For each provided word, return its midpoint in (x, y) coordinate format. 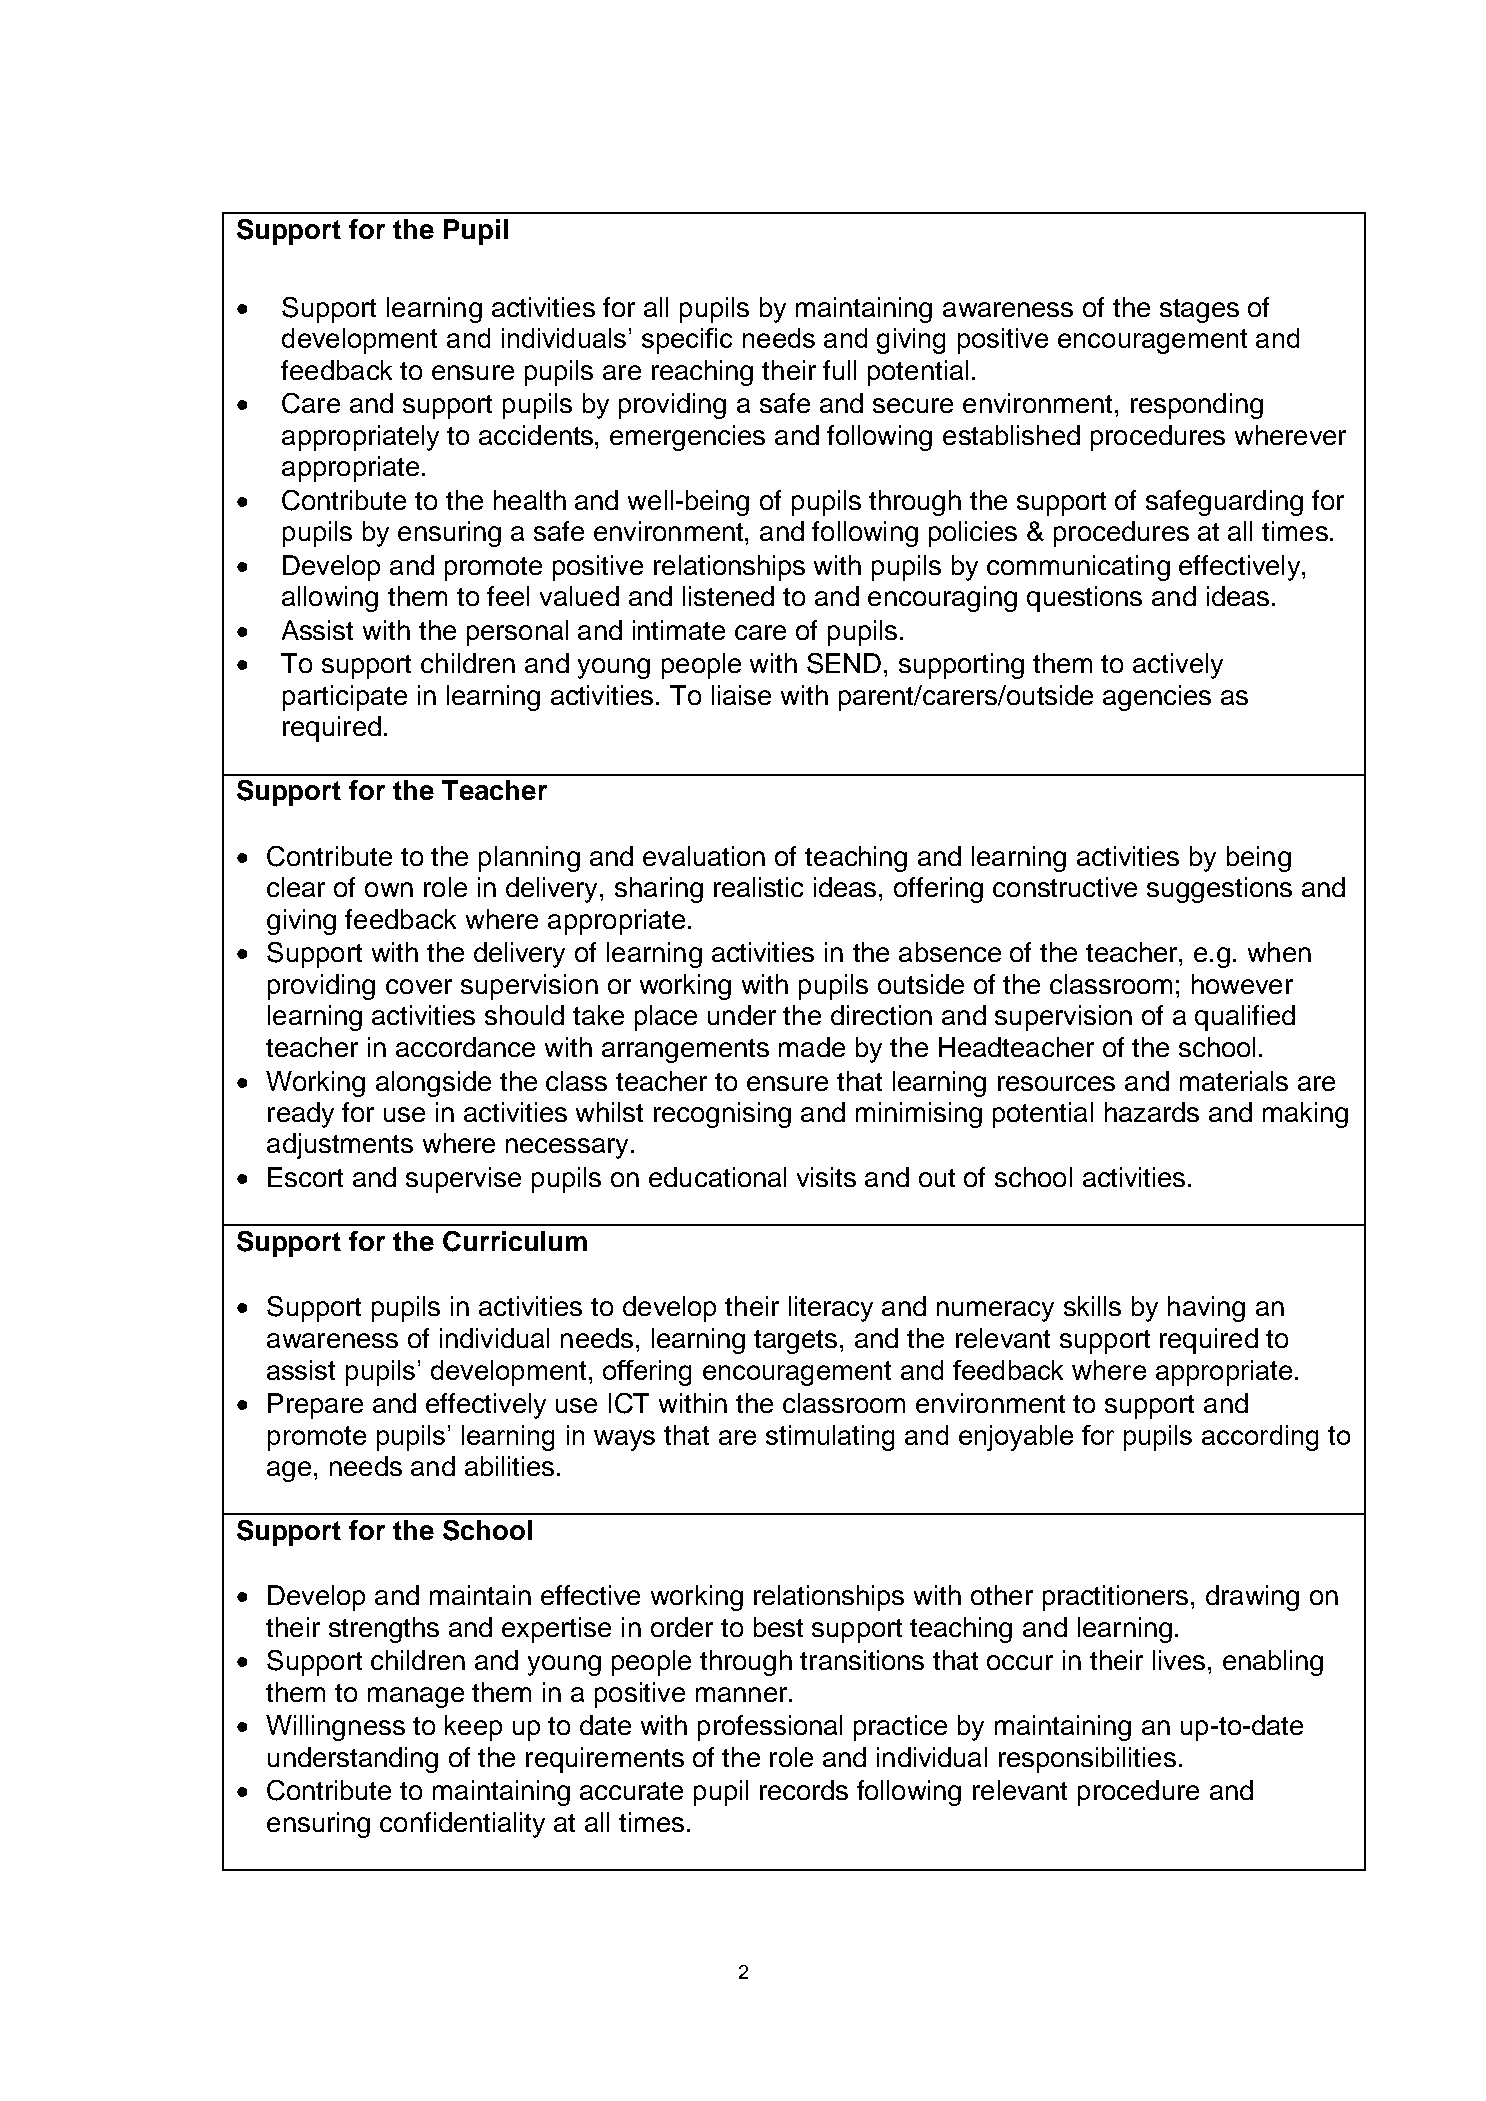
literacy (831, 1309)
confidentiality (462, 1825)
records (804, 1790)
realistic (758, 887)
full (839, 370)
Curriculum (515, 1241)
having (1206, 1309)
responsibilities (1087, 1760)
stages (1199, 311)
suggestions (1219, 890)
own (389, 889)
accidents (537, 435)
